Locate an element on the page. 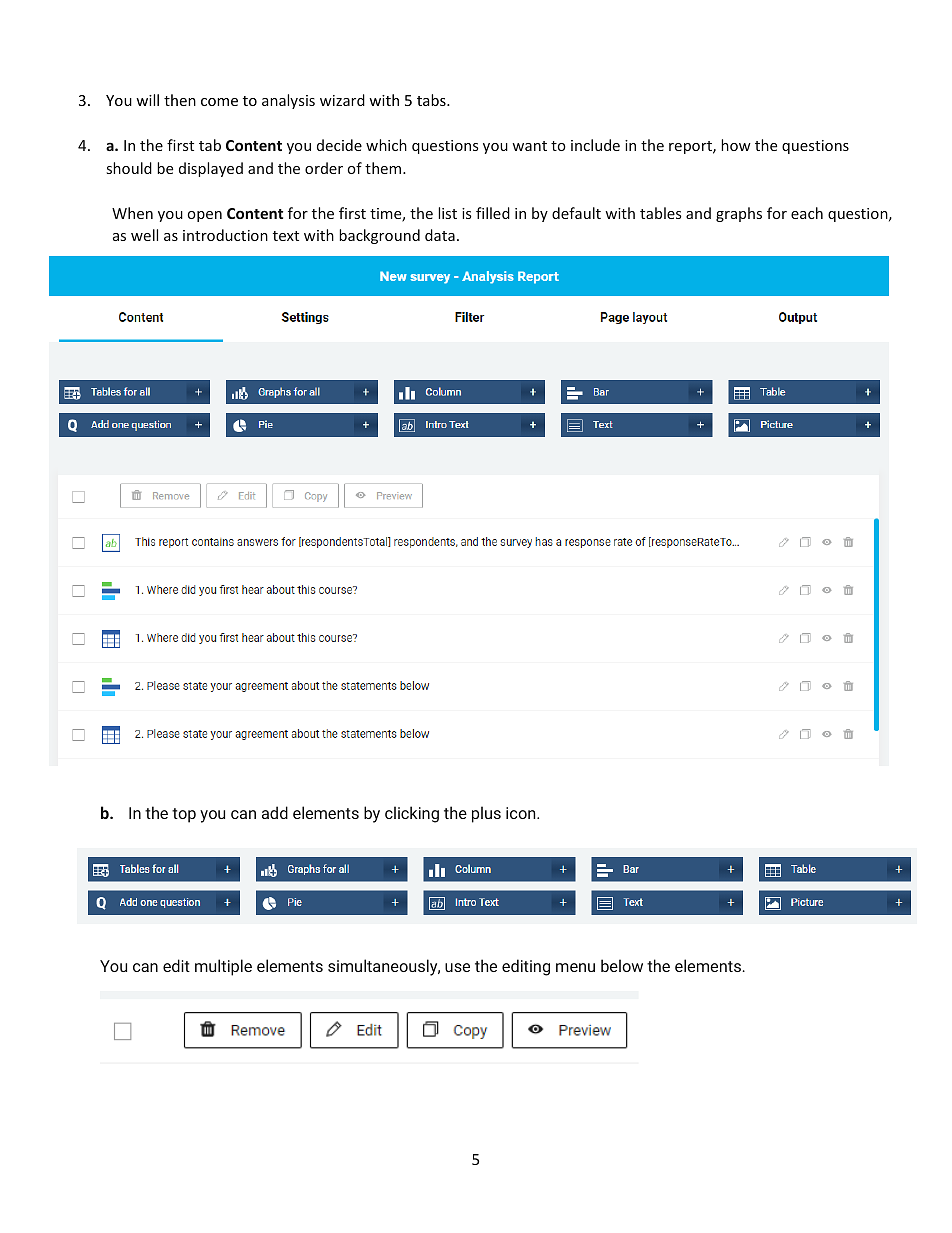 This image has height=1233, width=952. add is located at coordinates (275, 812).
